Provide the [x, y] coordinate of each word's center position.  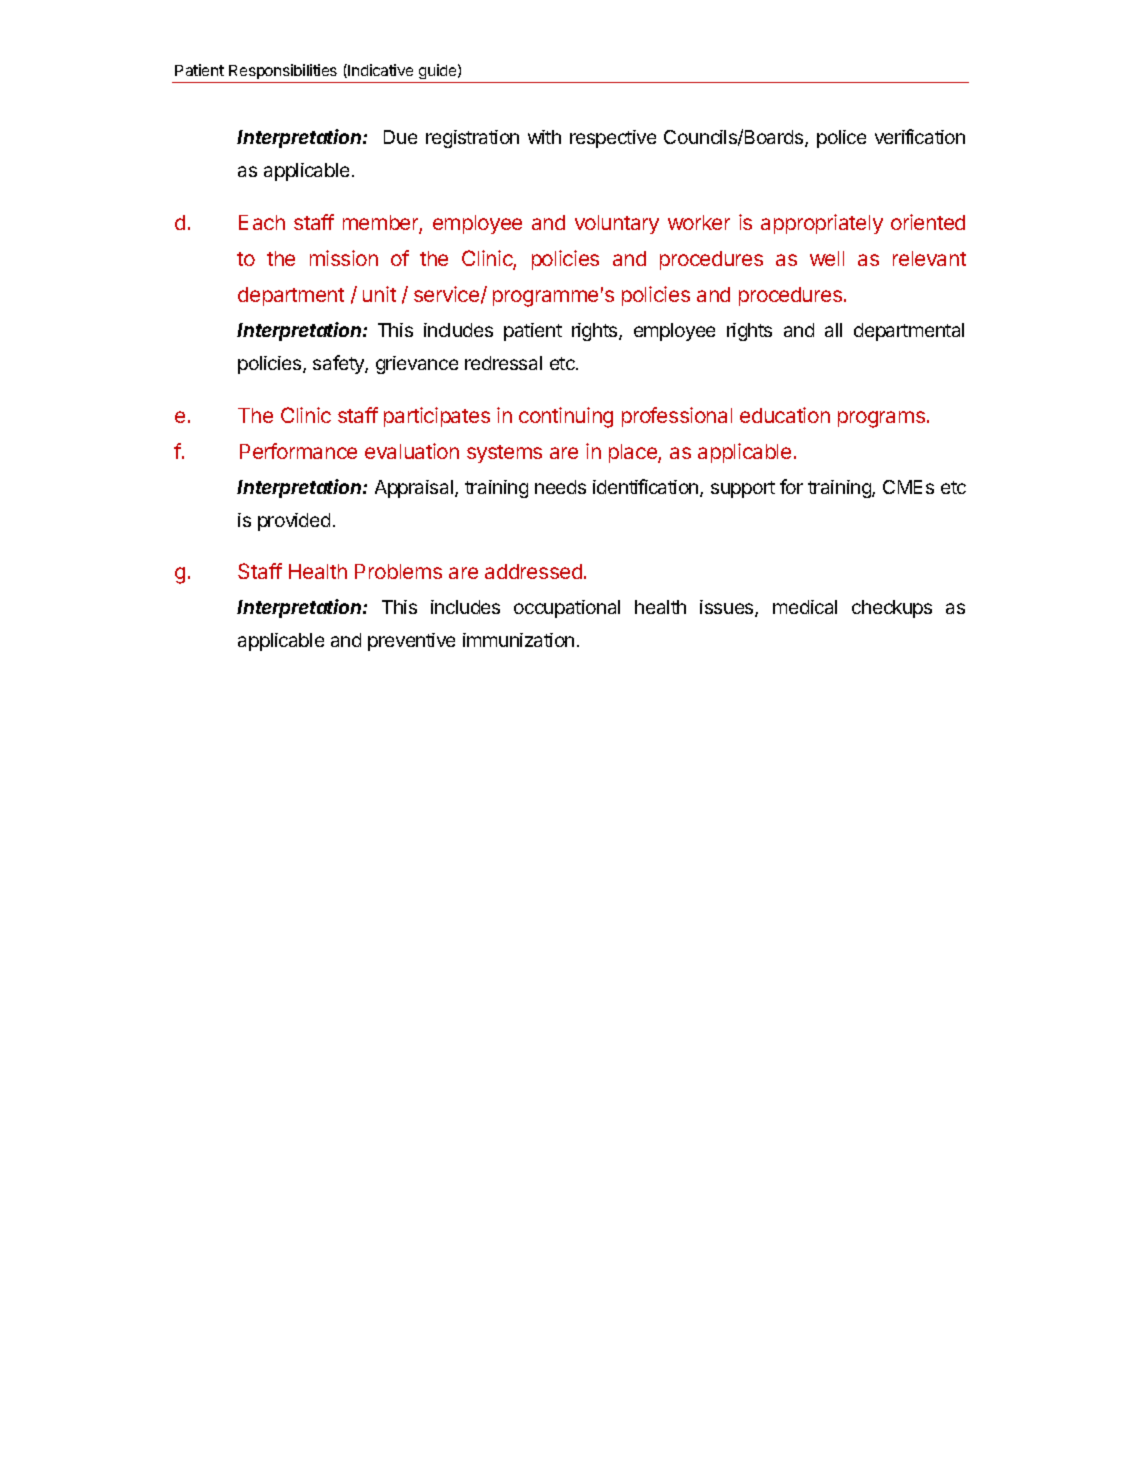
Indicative [380, 70]
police [841, 139]
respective [613, 139]
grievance [417, 365]
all [833, 330]
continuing [566, 417]
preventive [411, 642]
